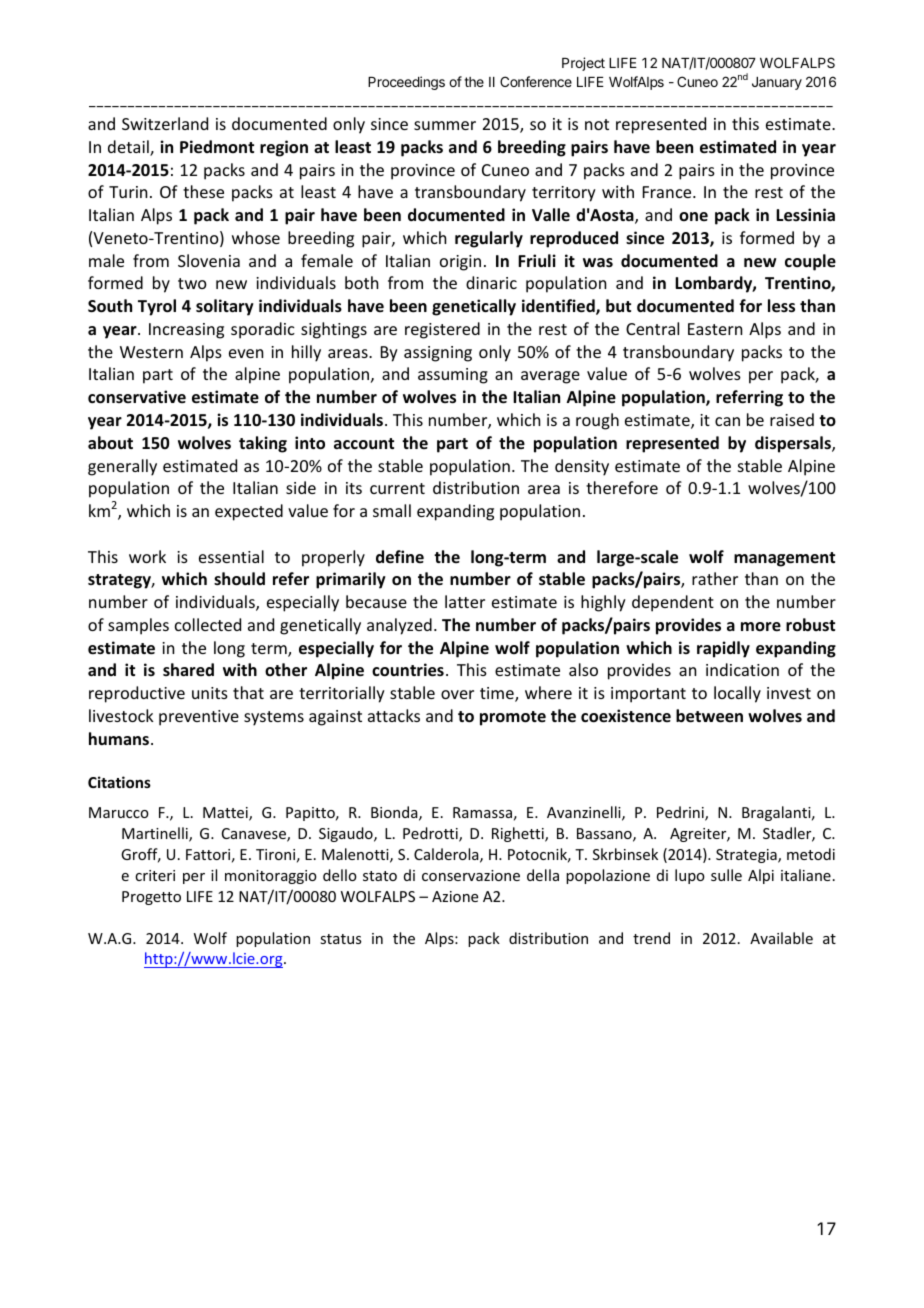 The width and height of the image is (924, 1308). I want to click on latter, so click(465, 601).
